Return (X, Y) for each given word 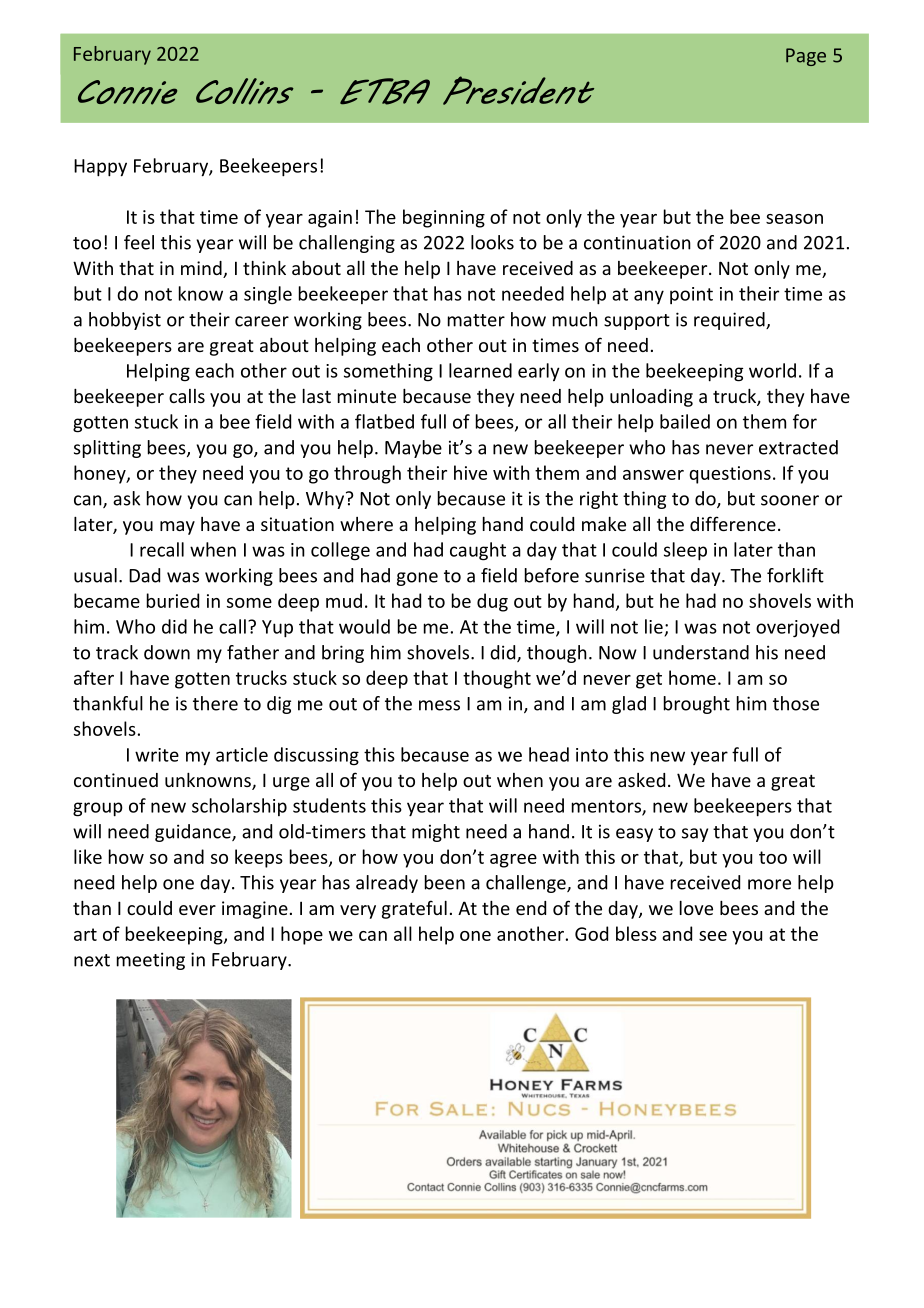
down (167, 652)
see (713, 936)
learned (480, 370)
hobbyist (125, 321)
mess (439, 705)
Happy (100, 168)
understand (701, 652)
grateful (414, 909)
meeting (151, 961)
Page (806, 57)
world (772, 370)
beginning (444, 218)
